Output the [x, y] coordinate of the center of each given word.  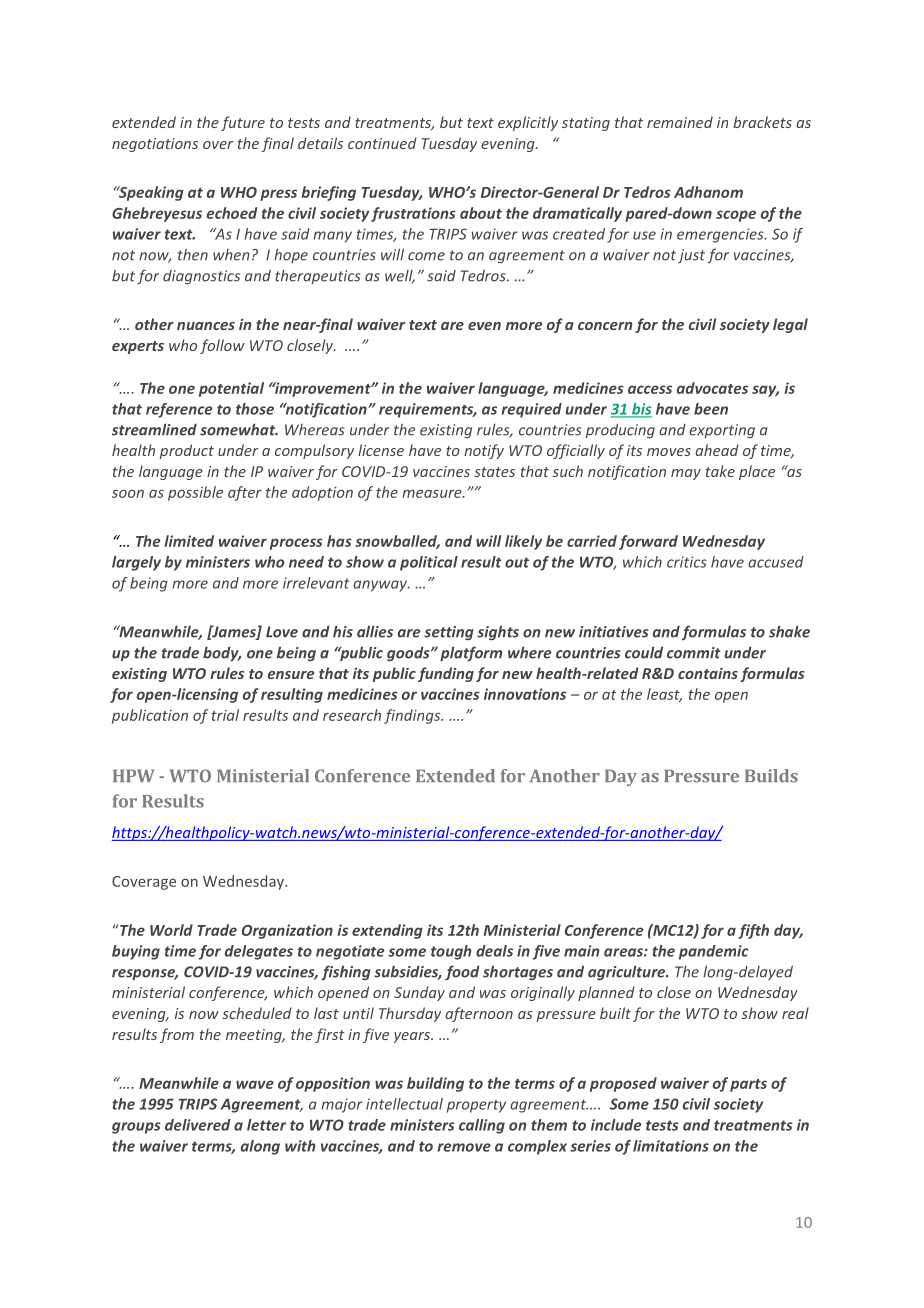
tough [451, 952]
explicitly [528, 123]
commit [694, 653]
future [243, 123]
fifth [753, 931]
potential [231, 389]
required [531, 410]
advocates [712, 388]
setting [449, 633]
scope [736, 216]
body [222, 653]
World [171, 930]
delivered [198, 1125]
